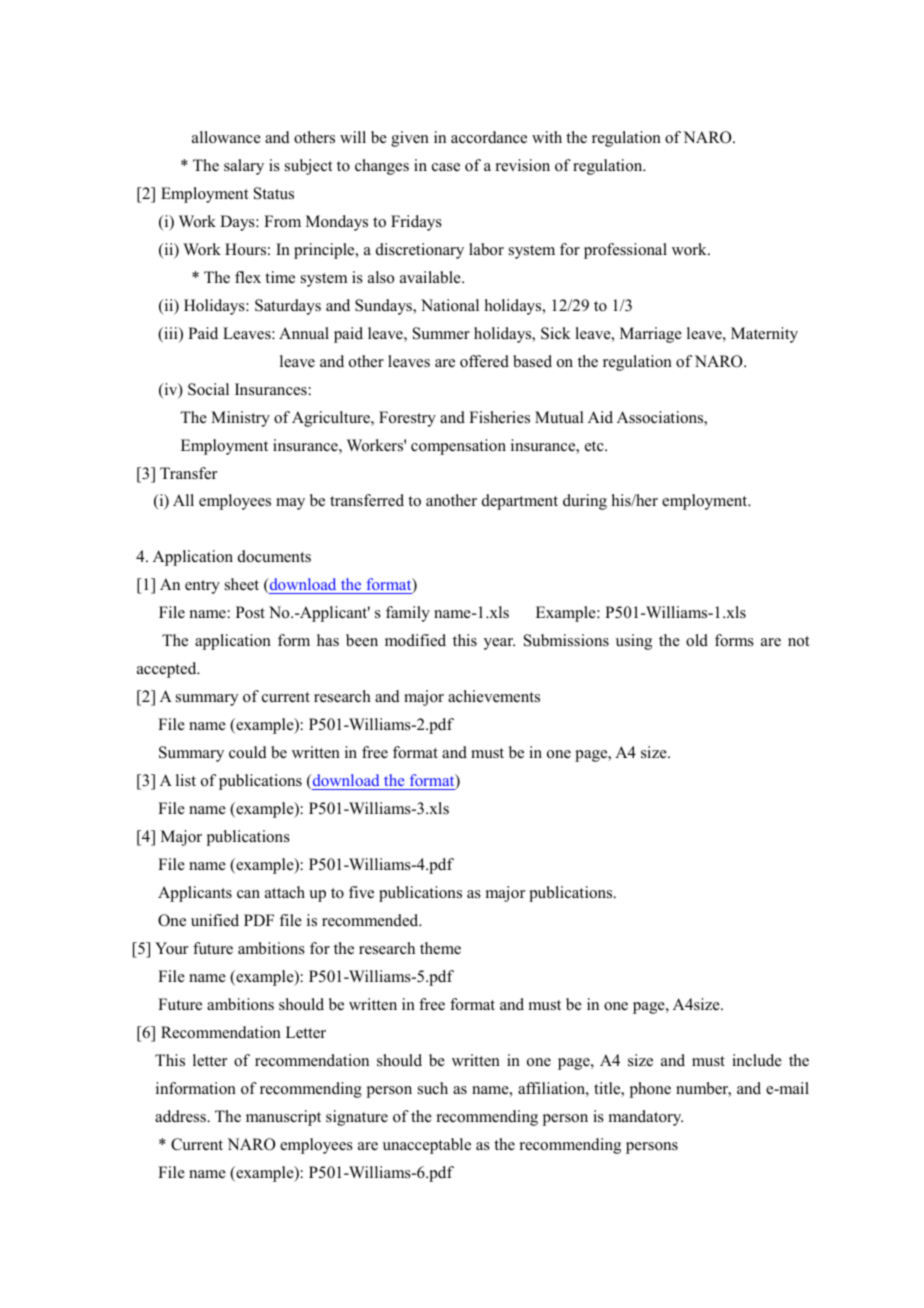  What do you see at coordinates (625, 251) in the screenshot?
I see `professional` at bounding box center [625, 251].
